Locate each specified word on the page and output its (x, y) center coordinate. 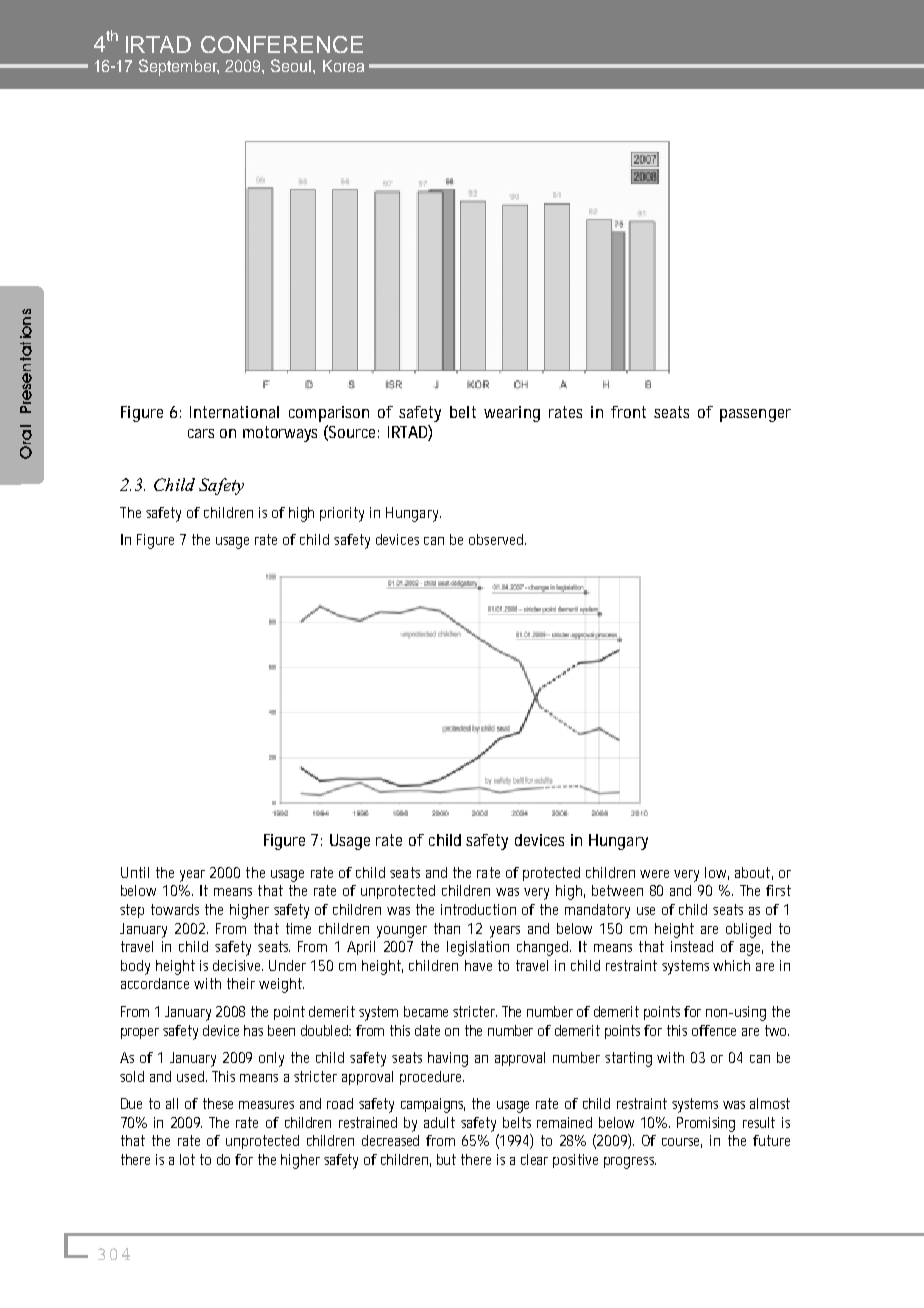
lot (187, 1159)
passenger (755, 415)
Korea (343, 66)
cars (201, 433)
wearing (512, 414)
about (754, 873)
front (628, 412)
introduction (478, 909)
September (179, 67)
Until (135, 872)
